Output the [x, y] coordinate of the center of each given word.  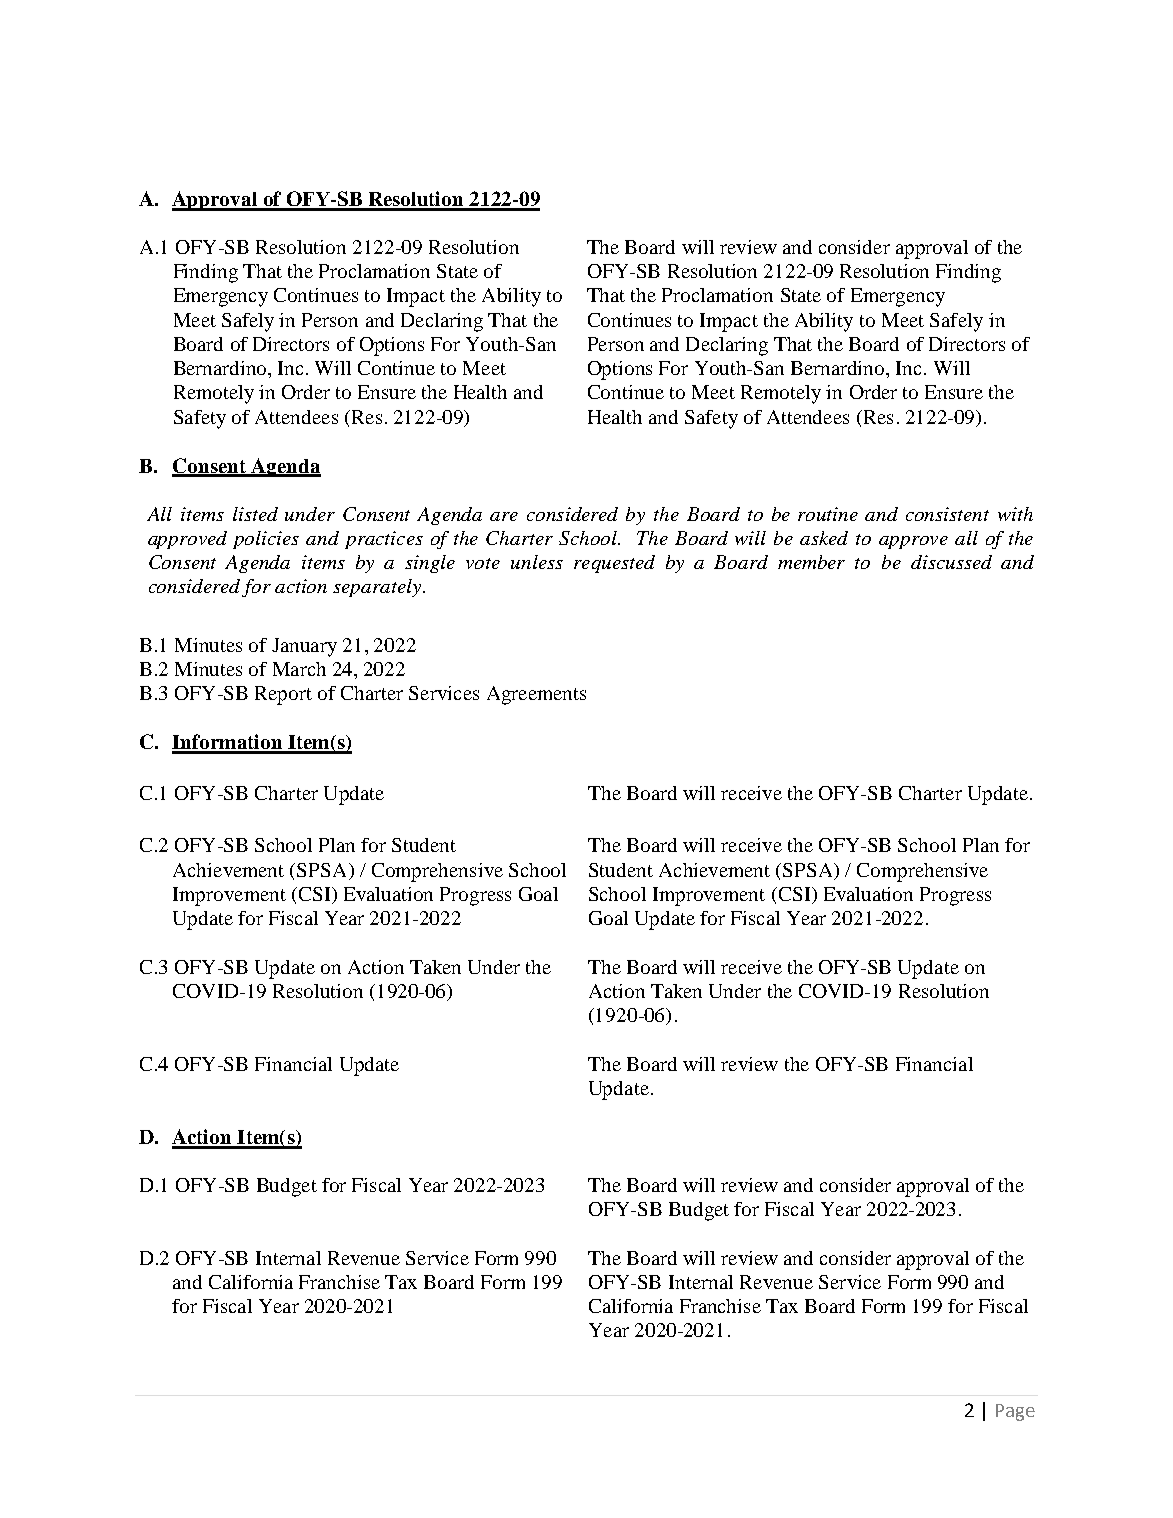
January [304, 647]
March [299, 669]
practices [384, 540]
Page [1015, 1412]
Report [283, 695]
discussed [951, 562]
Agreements [536, 695]
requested [614, 564]
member [811, 562]
